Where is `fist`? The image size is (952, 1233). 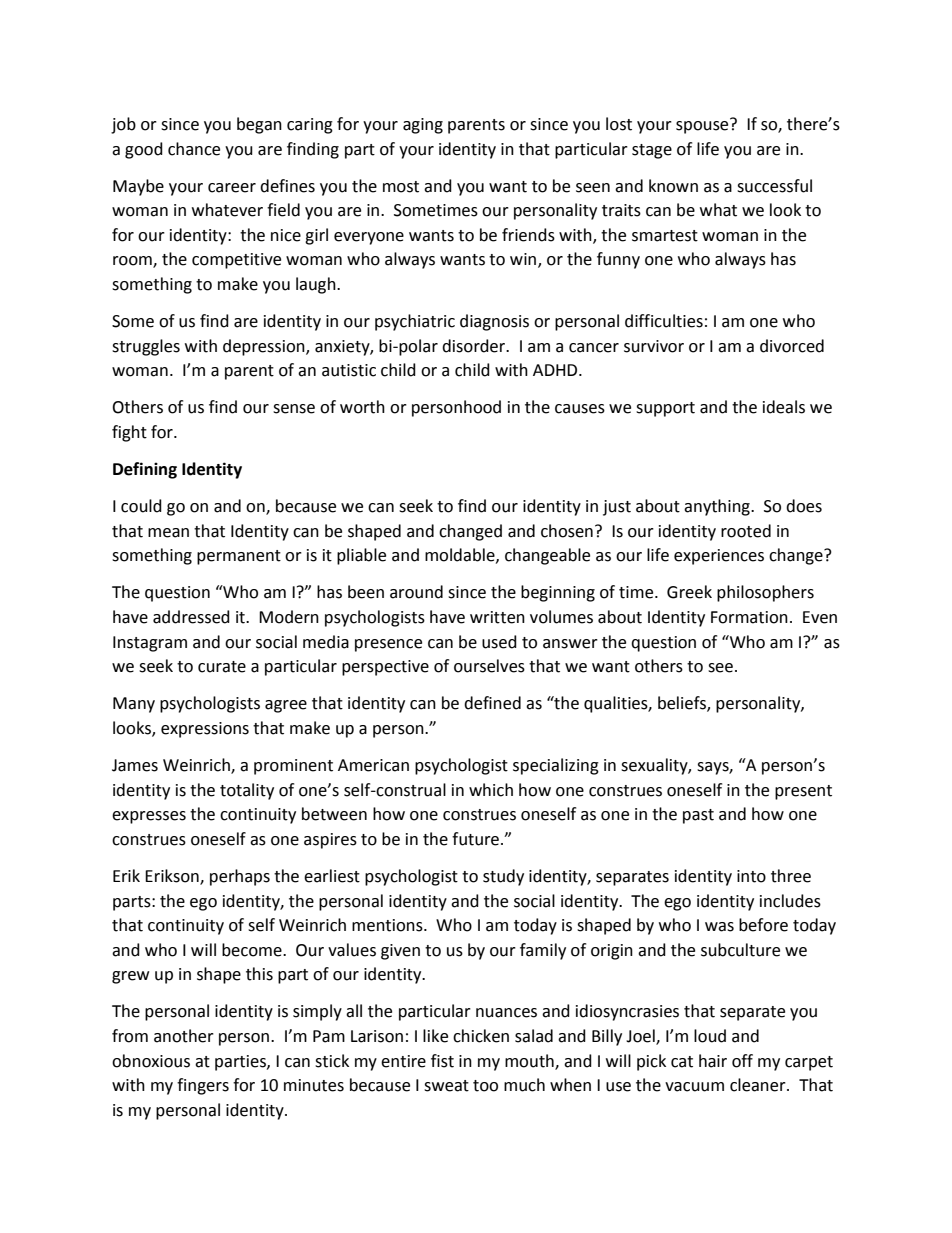 fist is located at coordinates (442, 1061).
